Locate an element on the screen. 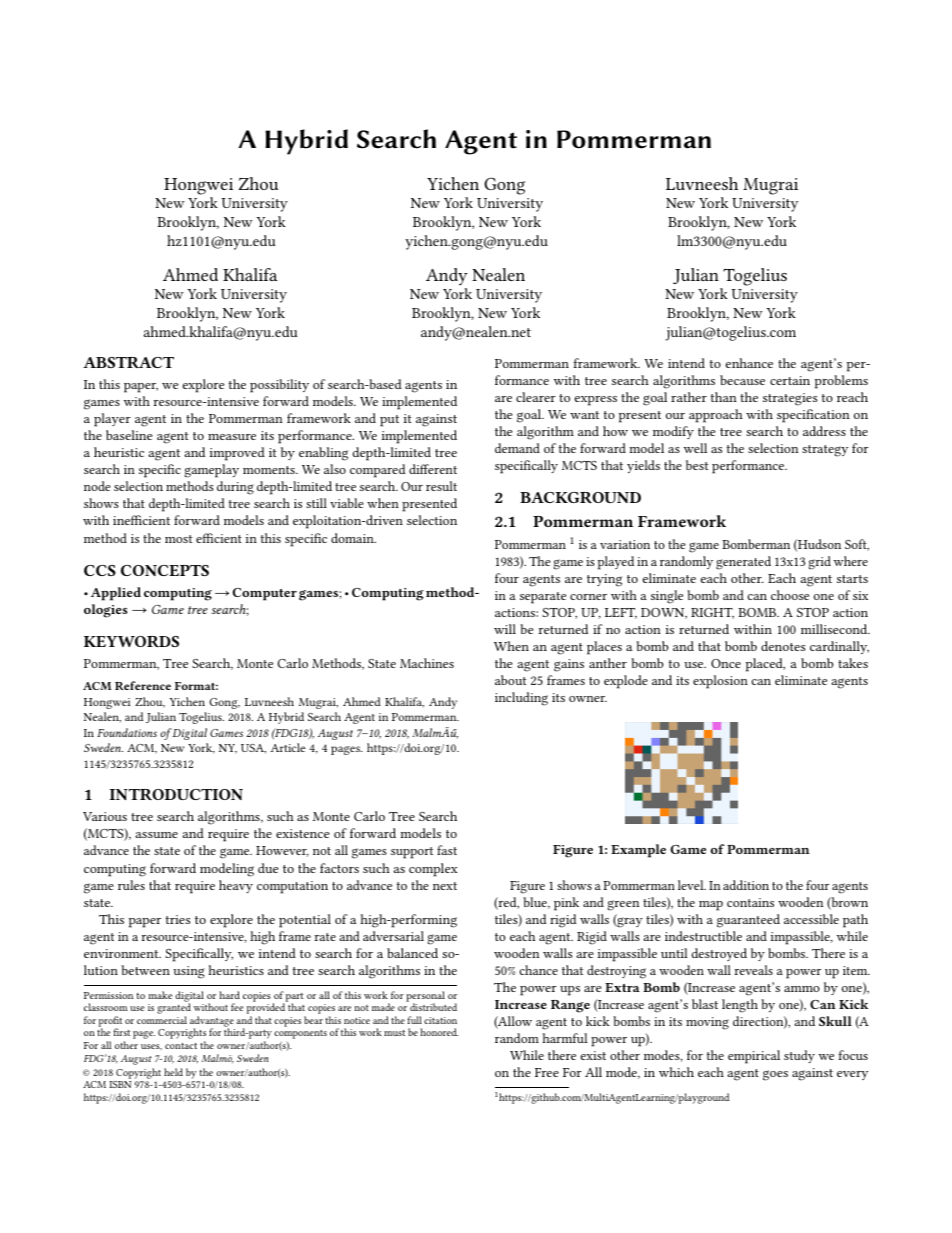 The image size is (952, 1233). including is located at coordinates (521, 699).
